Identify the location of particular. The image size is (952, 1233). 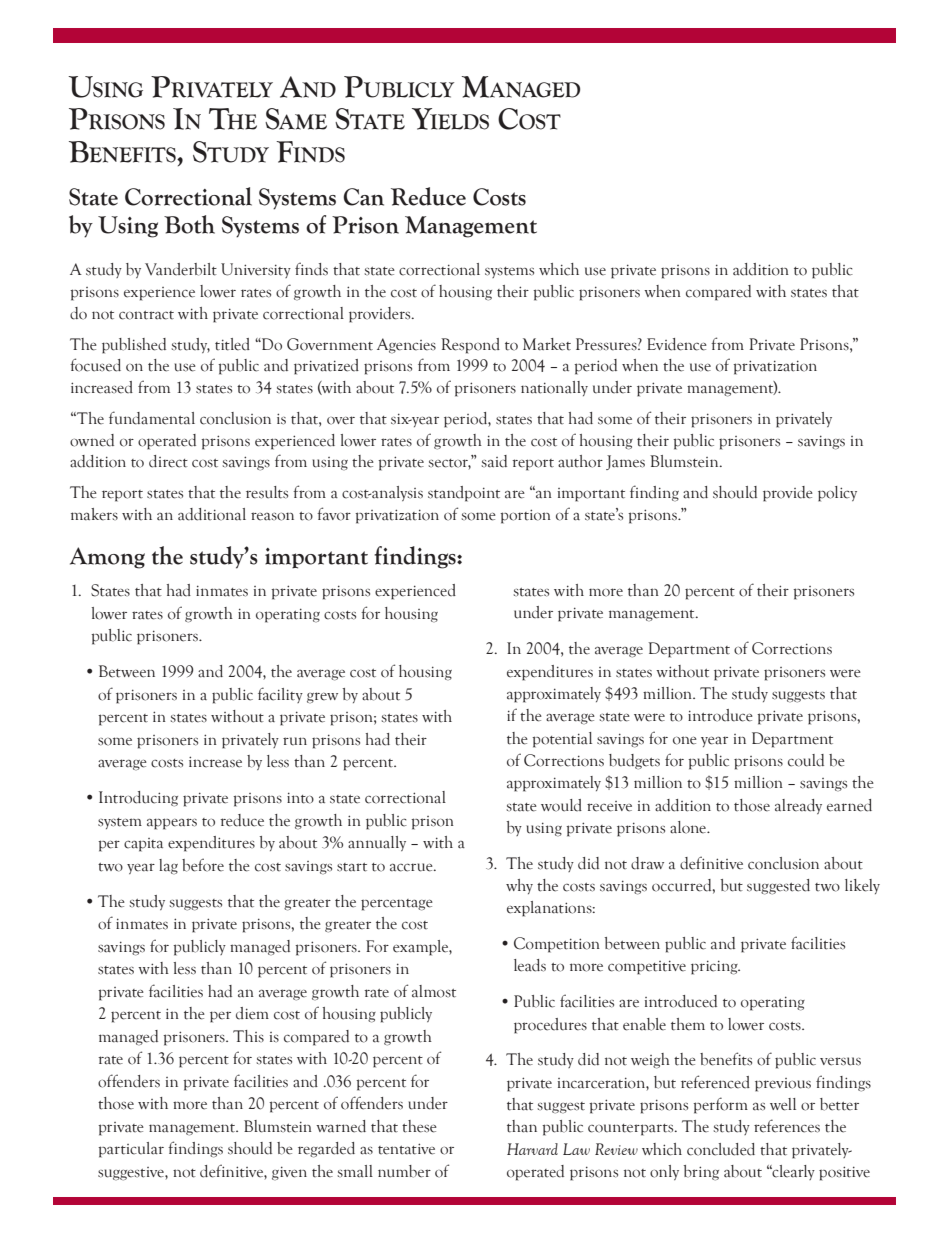
(131, 1150).
